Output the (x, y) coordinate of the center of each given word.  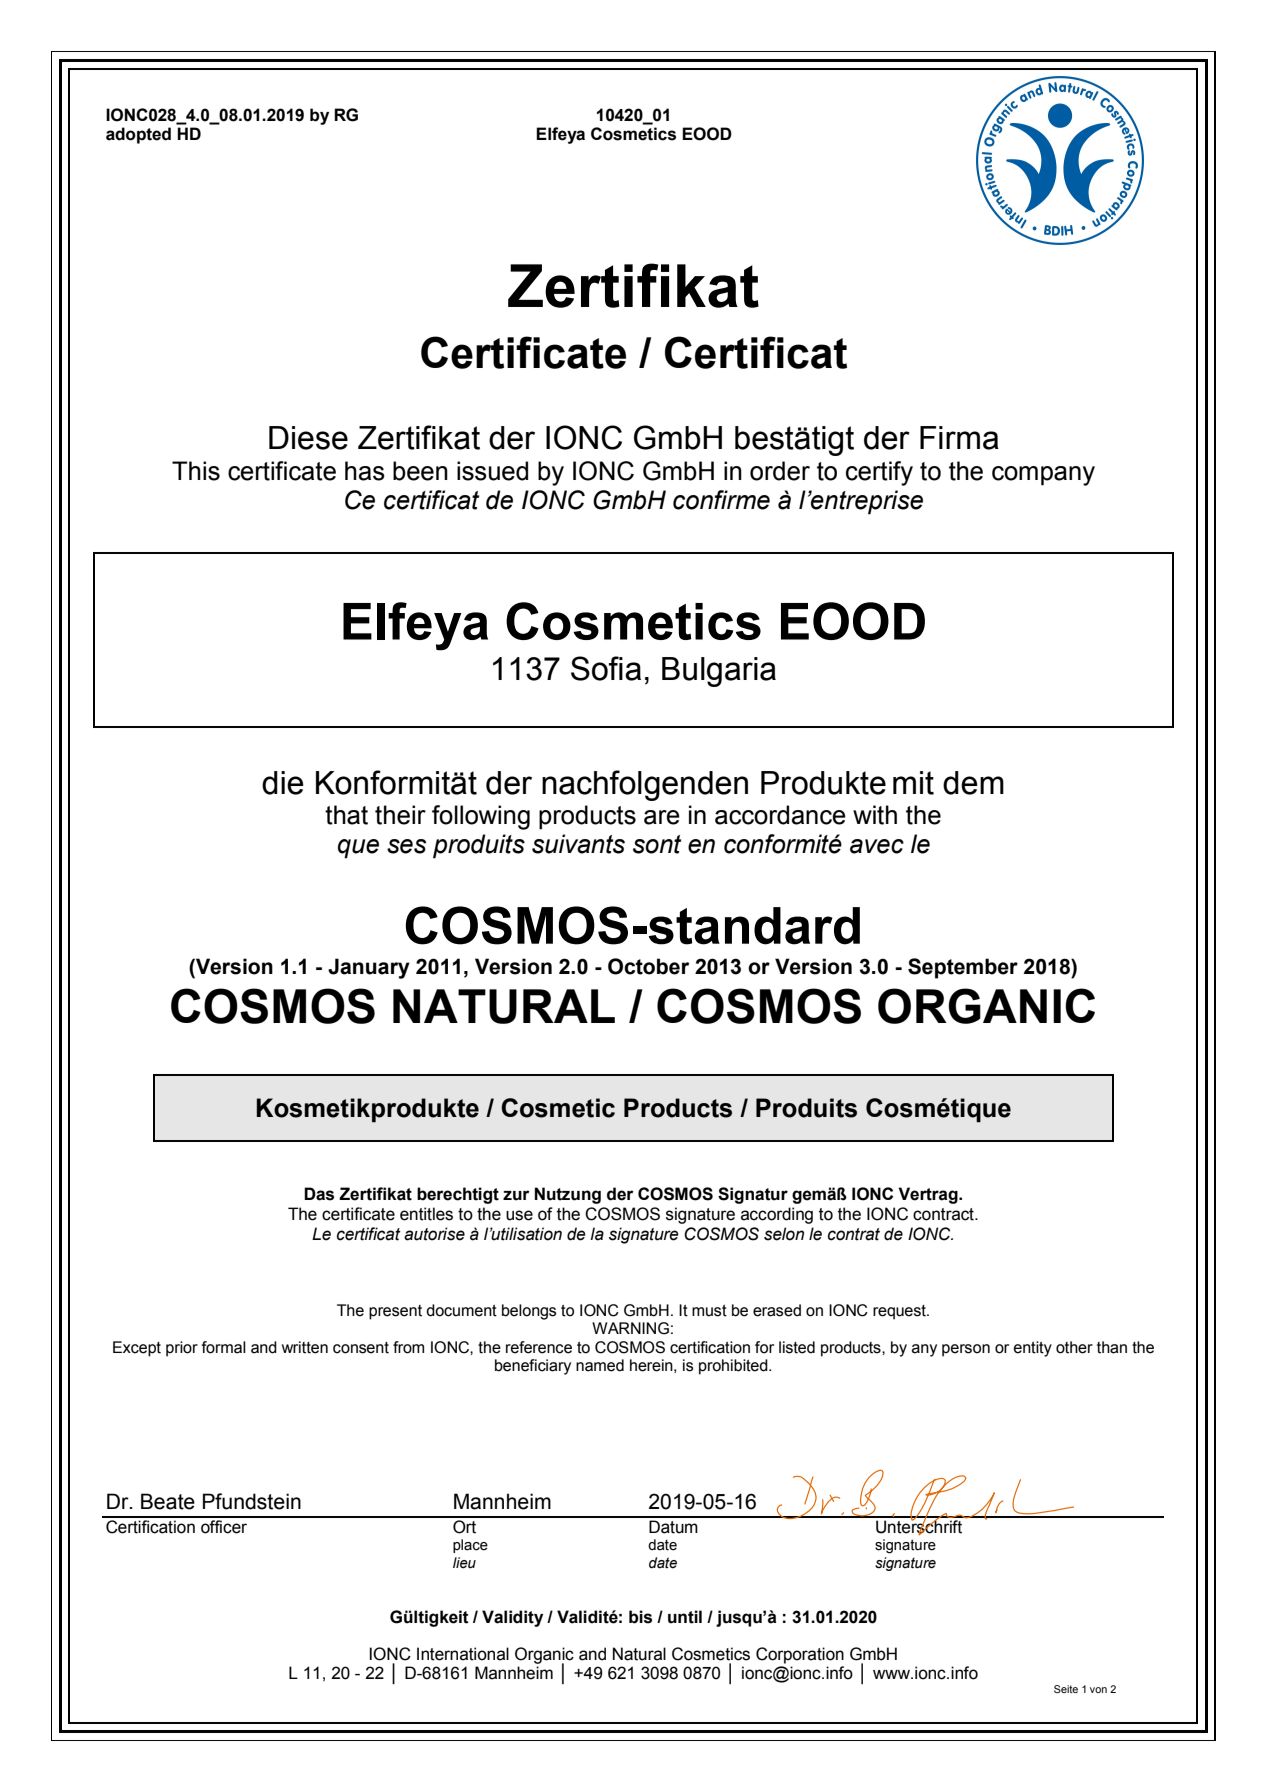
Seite (1066, 1689)
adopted (138, 135)
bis (640, 1617)
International (463, 1654)
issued (492, 471)
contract (944, 1214)
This (196, 471)
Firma (959, 438)
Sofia (606, 668)
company (1043, 476)
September (963, 968)
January (369, 968)
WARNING (630, 1328)
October (648, 966)
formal (223, 1347)
